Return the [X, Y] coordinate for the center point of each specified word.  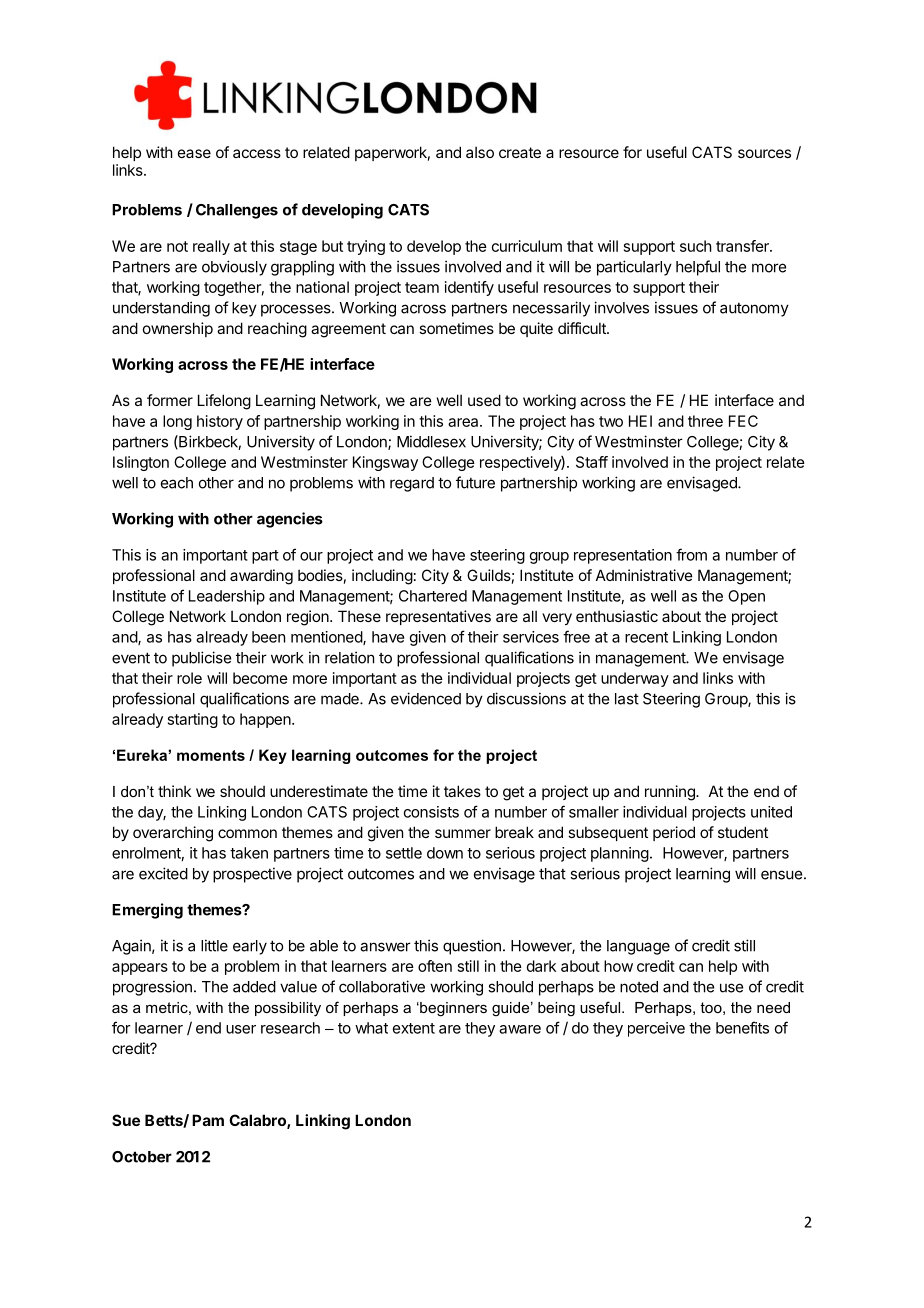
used [484, 400]
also [480, 152]
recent [646, 637]
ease [194, 153]
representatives [438, 617]
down [445, 853]
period [674, 833]
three [705, 421]
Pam [208, 1120]
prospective [252, 875]
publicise [201, 659]
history [220, 422]
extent [414, 1028]
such [696, 246]
